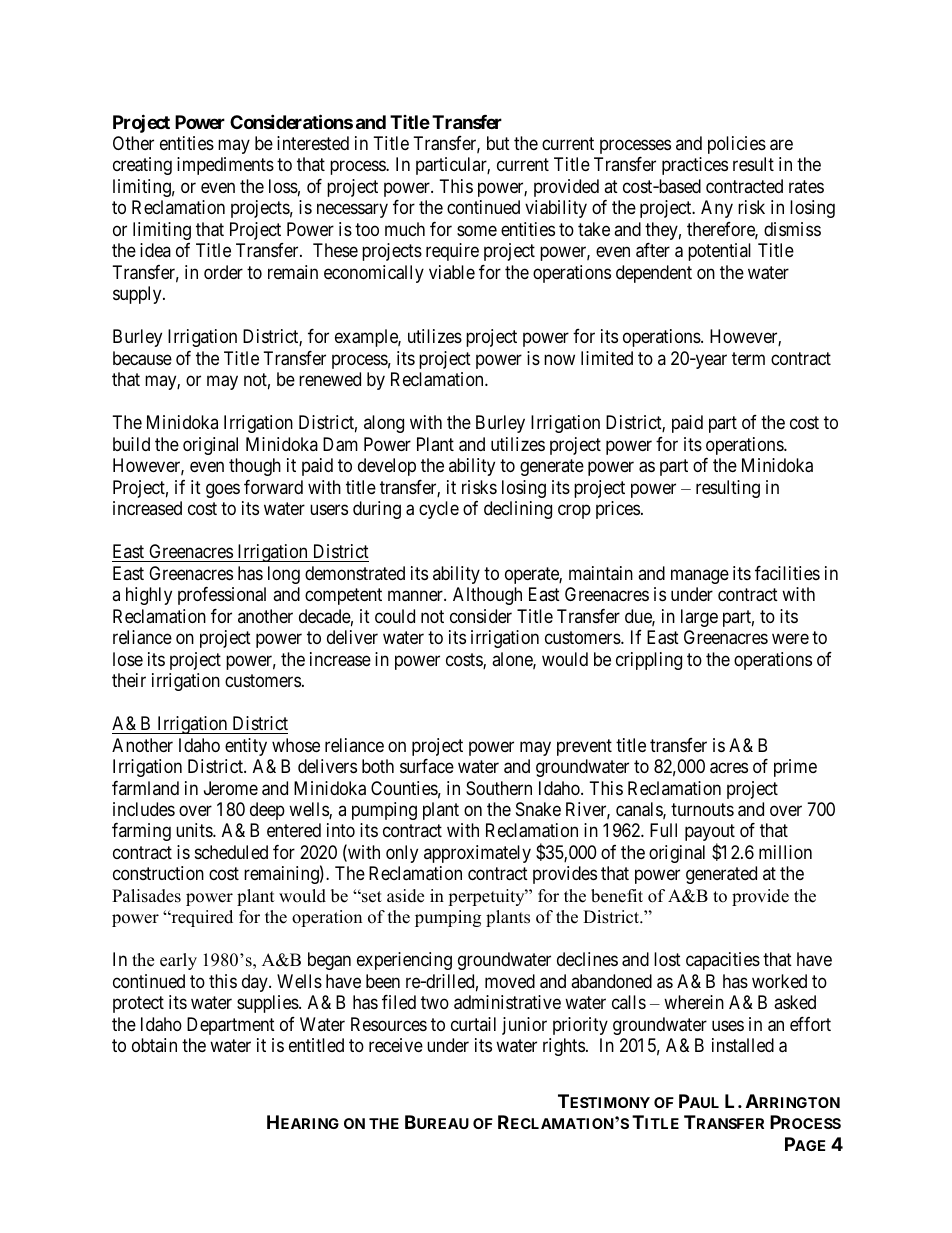  I want to click on curtail, so click(473, 1024).
